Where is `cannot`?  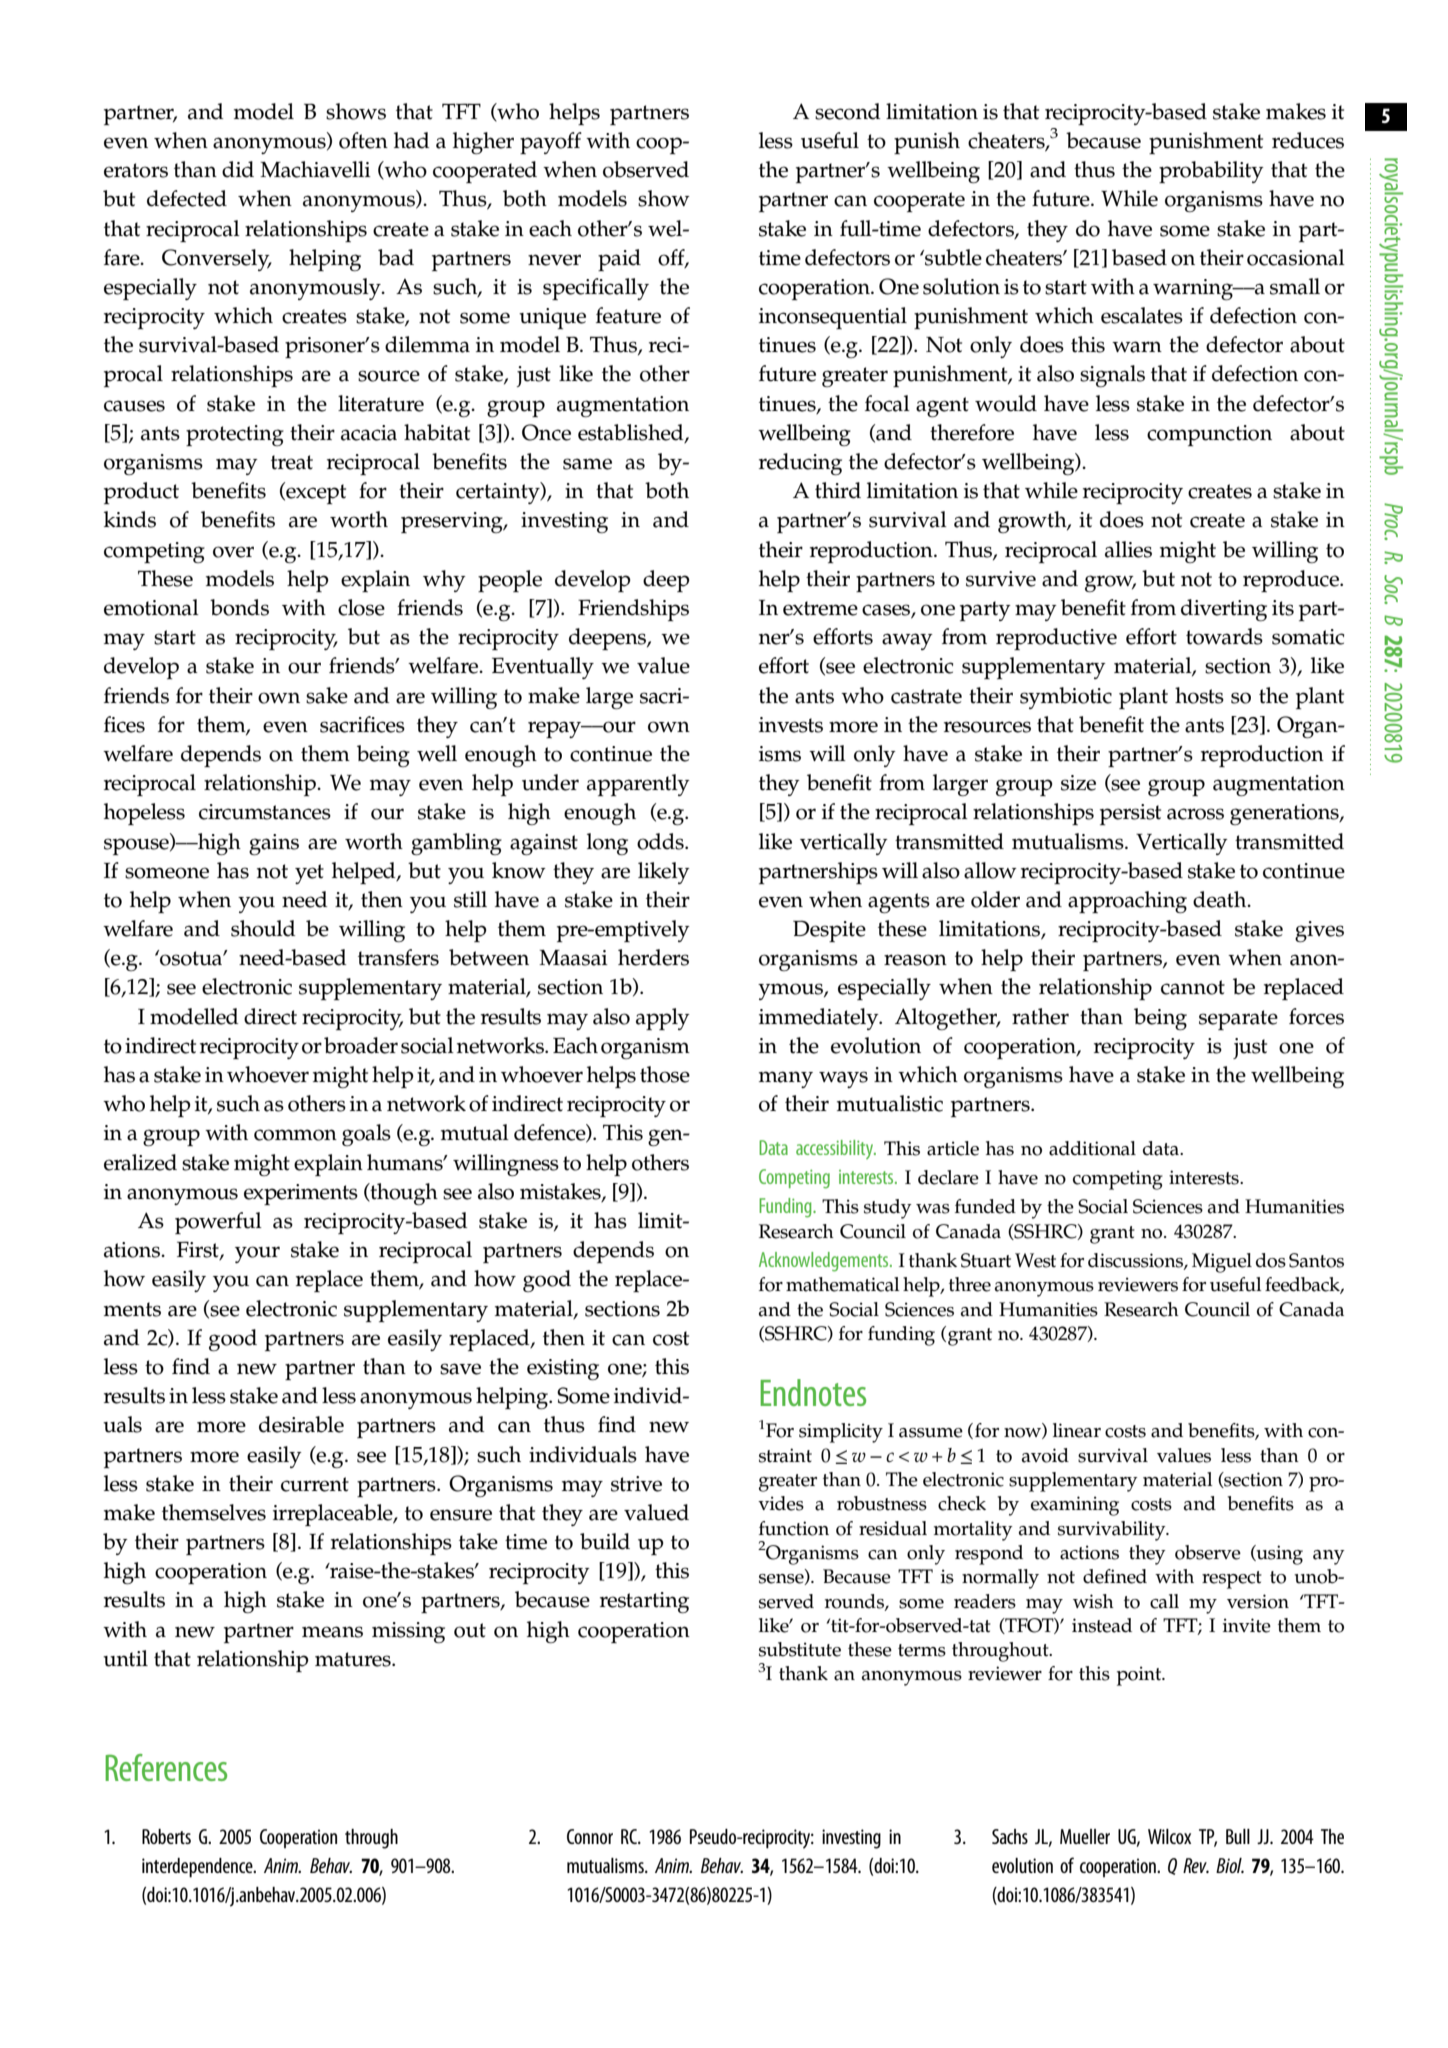
cannot is located at coordinates (1193, 987).
